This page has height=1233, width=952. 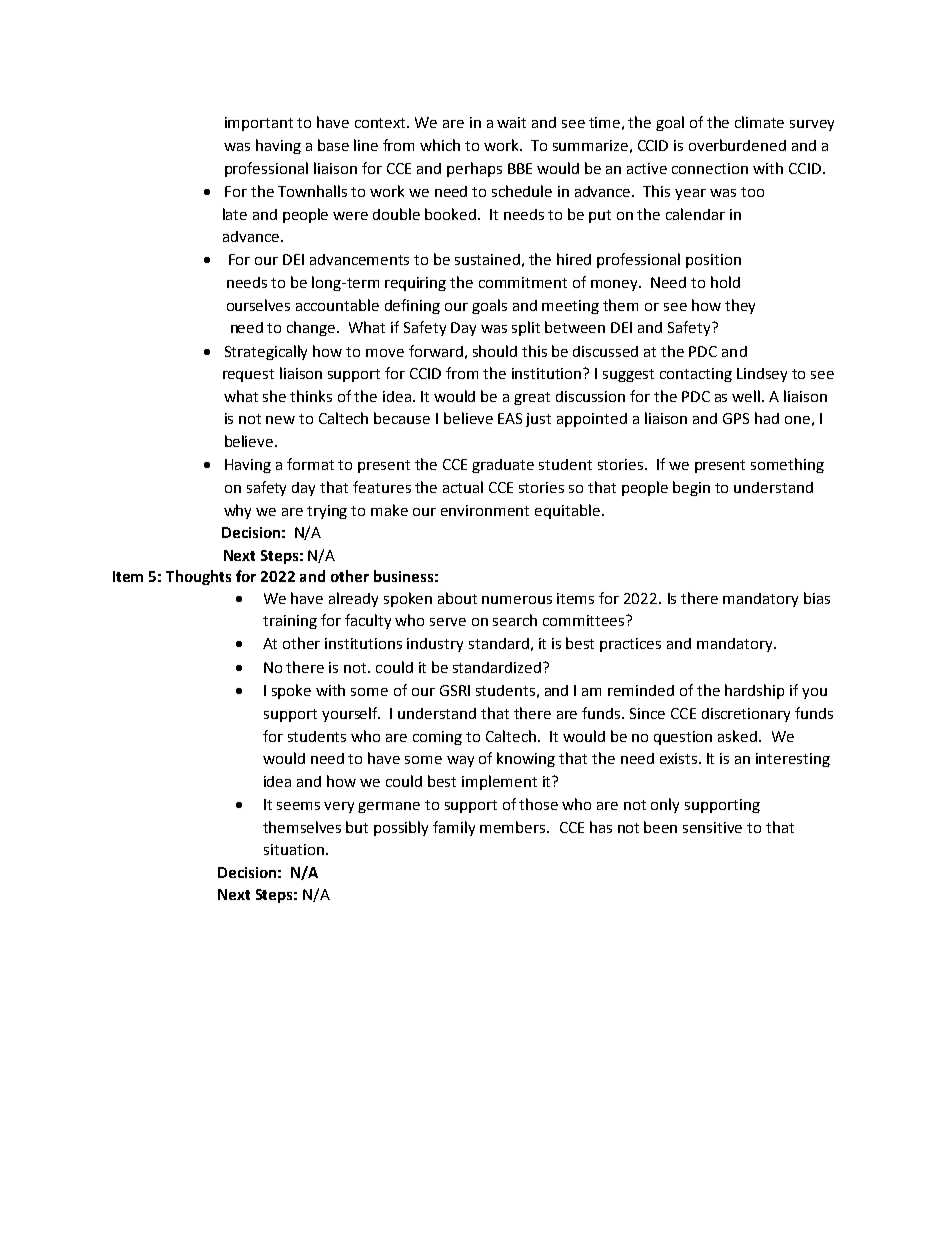 I want to click on sensitive, so click(x=712, y=827).
